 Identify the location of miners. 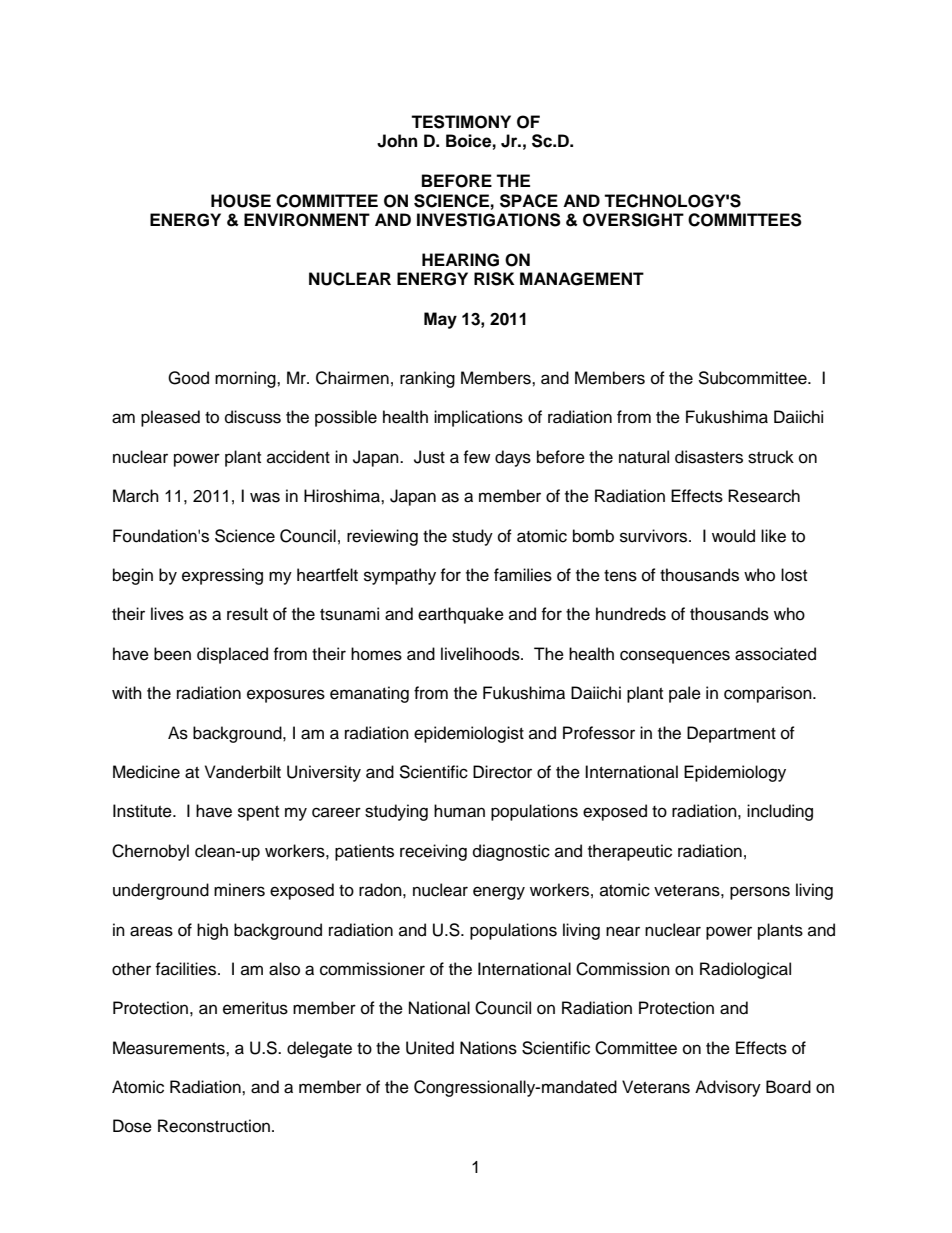
(239, 890).
